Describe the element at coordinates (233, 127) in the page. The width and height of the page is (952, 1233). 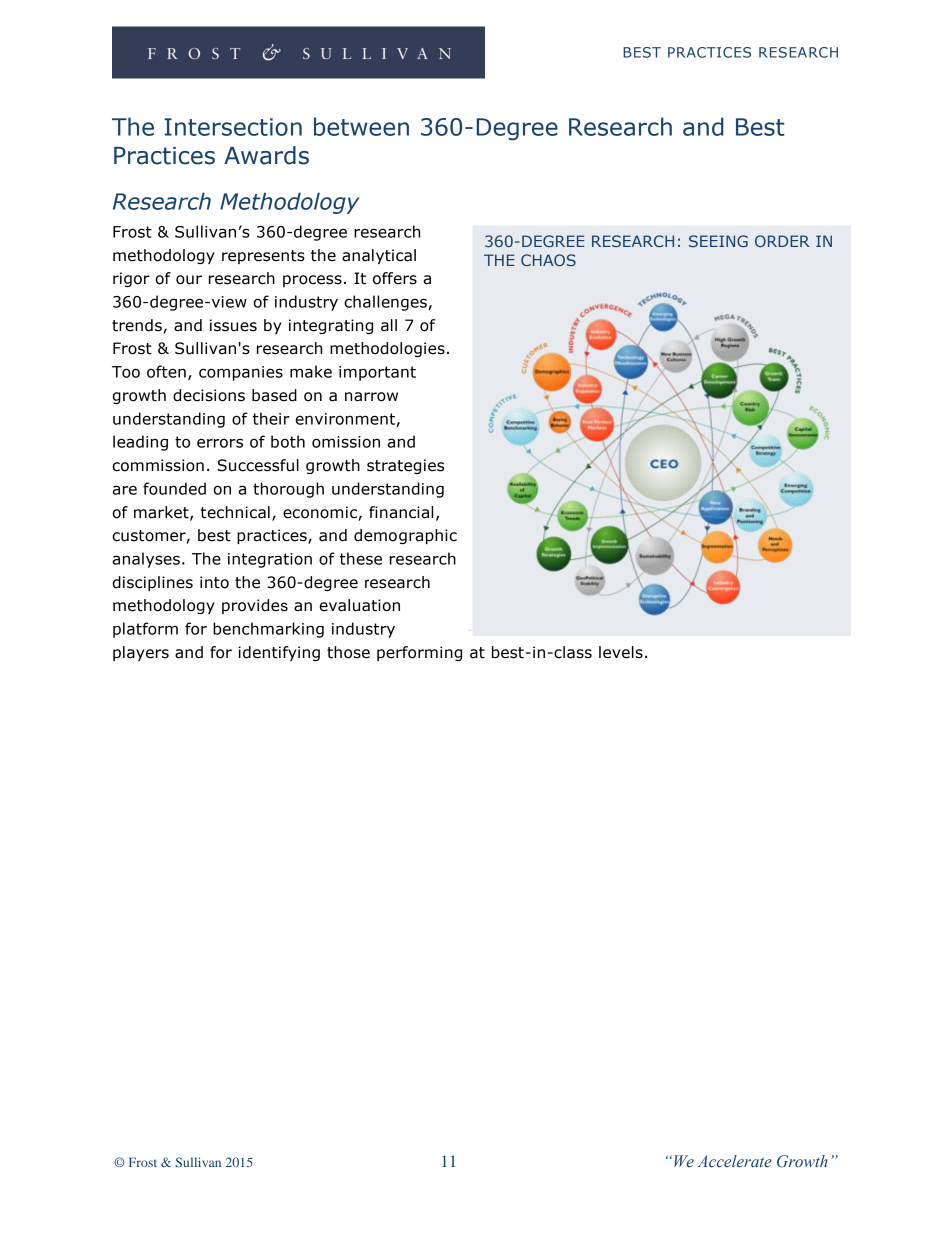
I see `Intersection` at that location.
